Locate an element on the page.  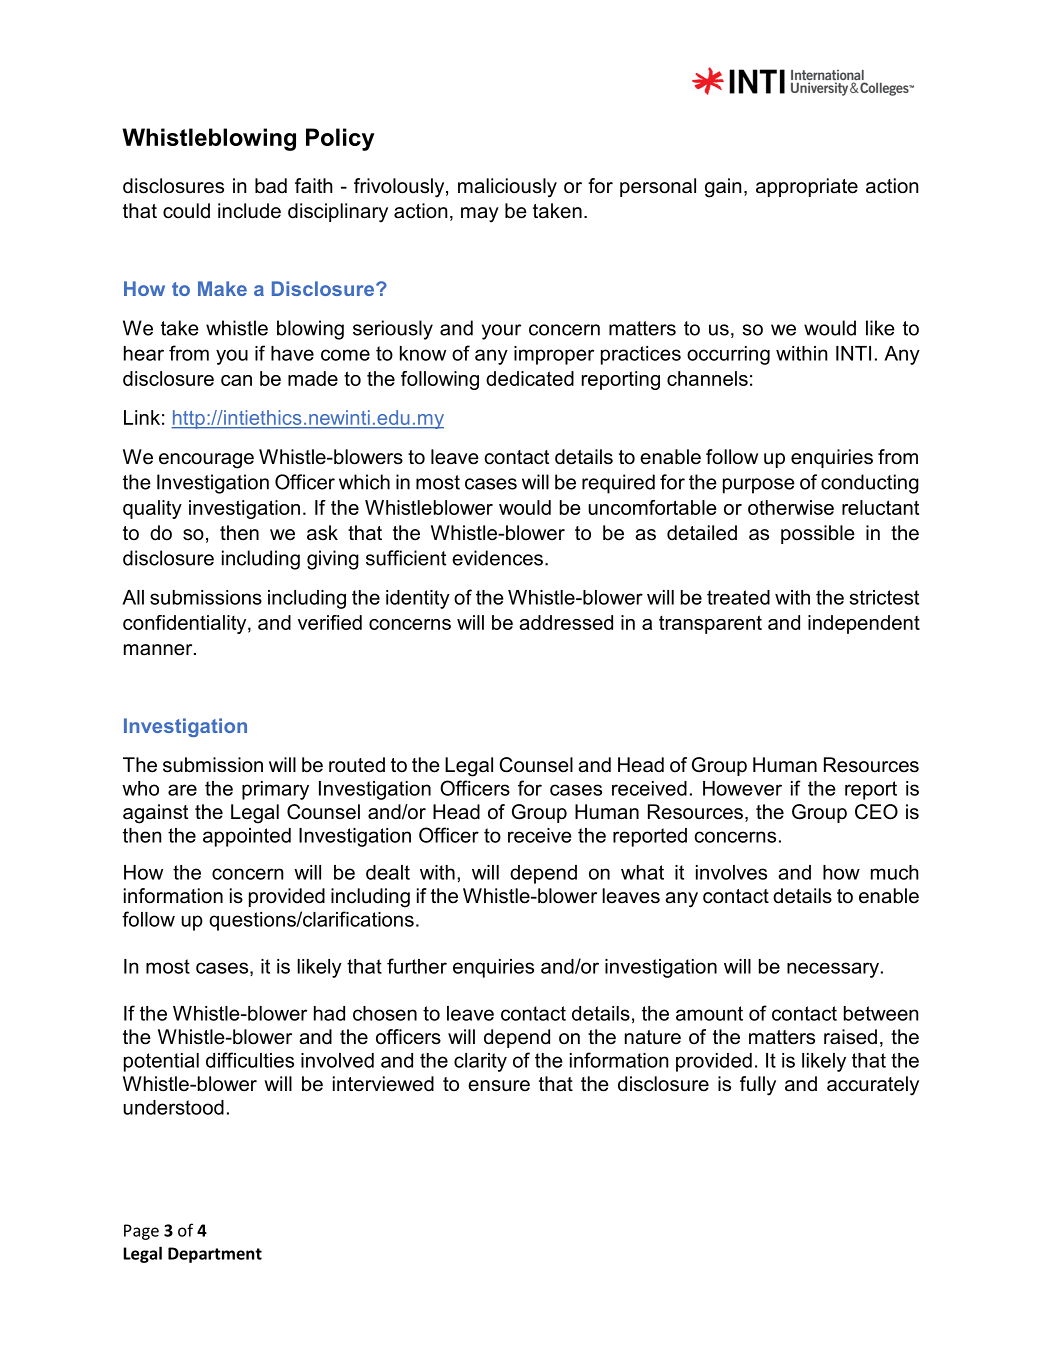
possible is located at coordinates (818, 534).
